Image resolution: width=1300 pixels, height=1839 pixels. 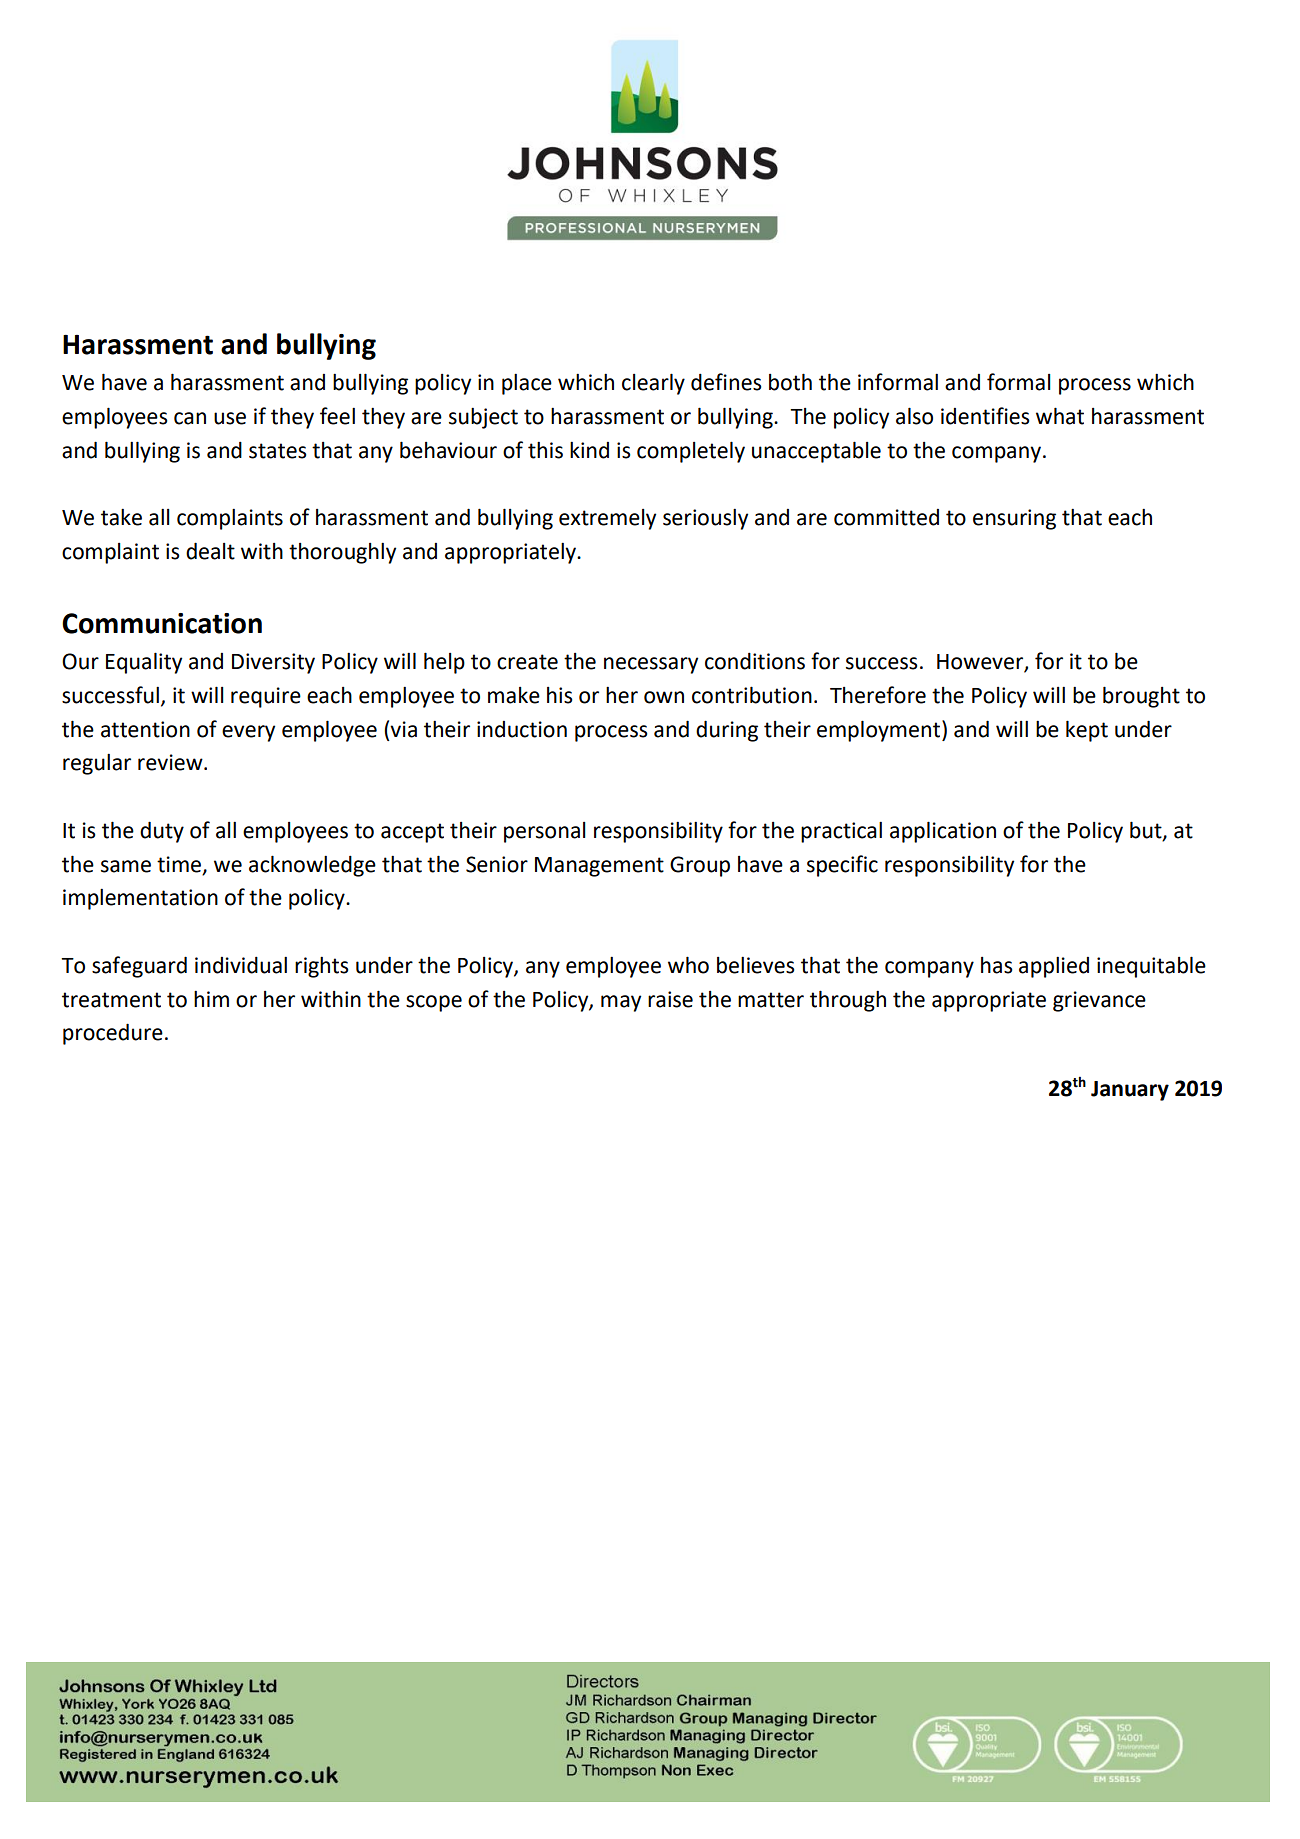 What do you see at coordinates (248, 733) in the document?
I see `every` at bounding box center [248, 733].
